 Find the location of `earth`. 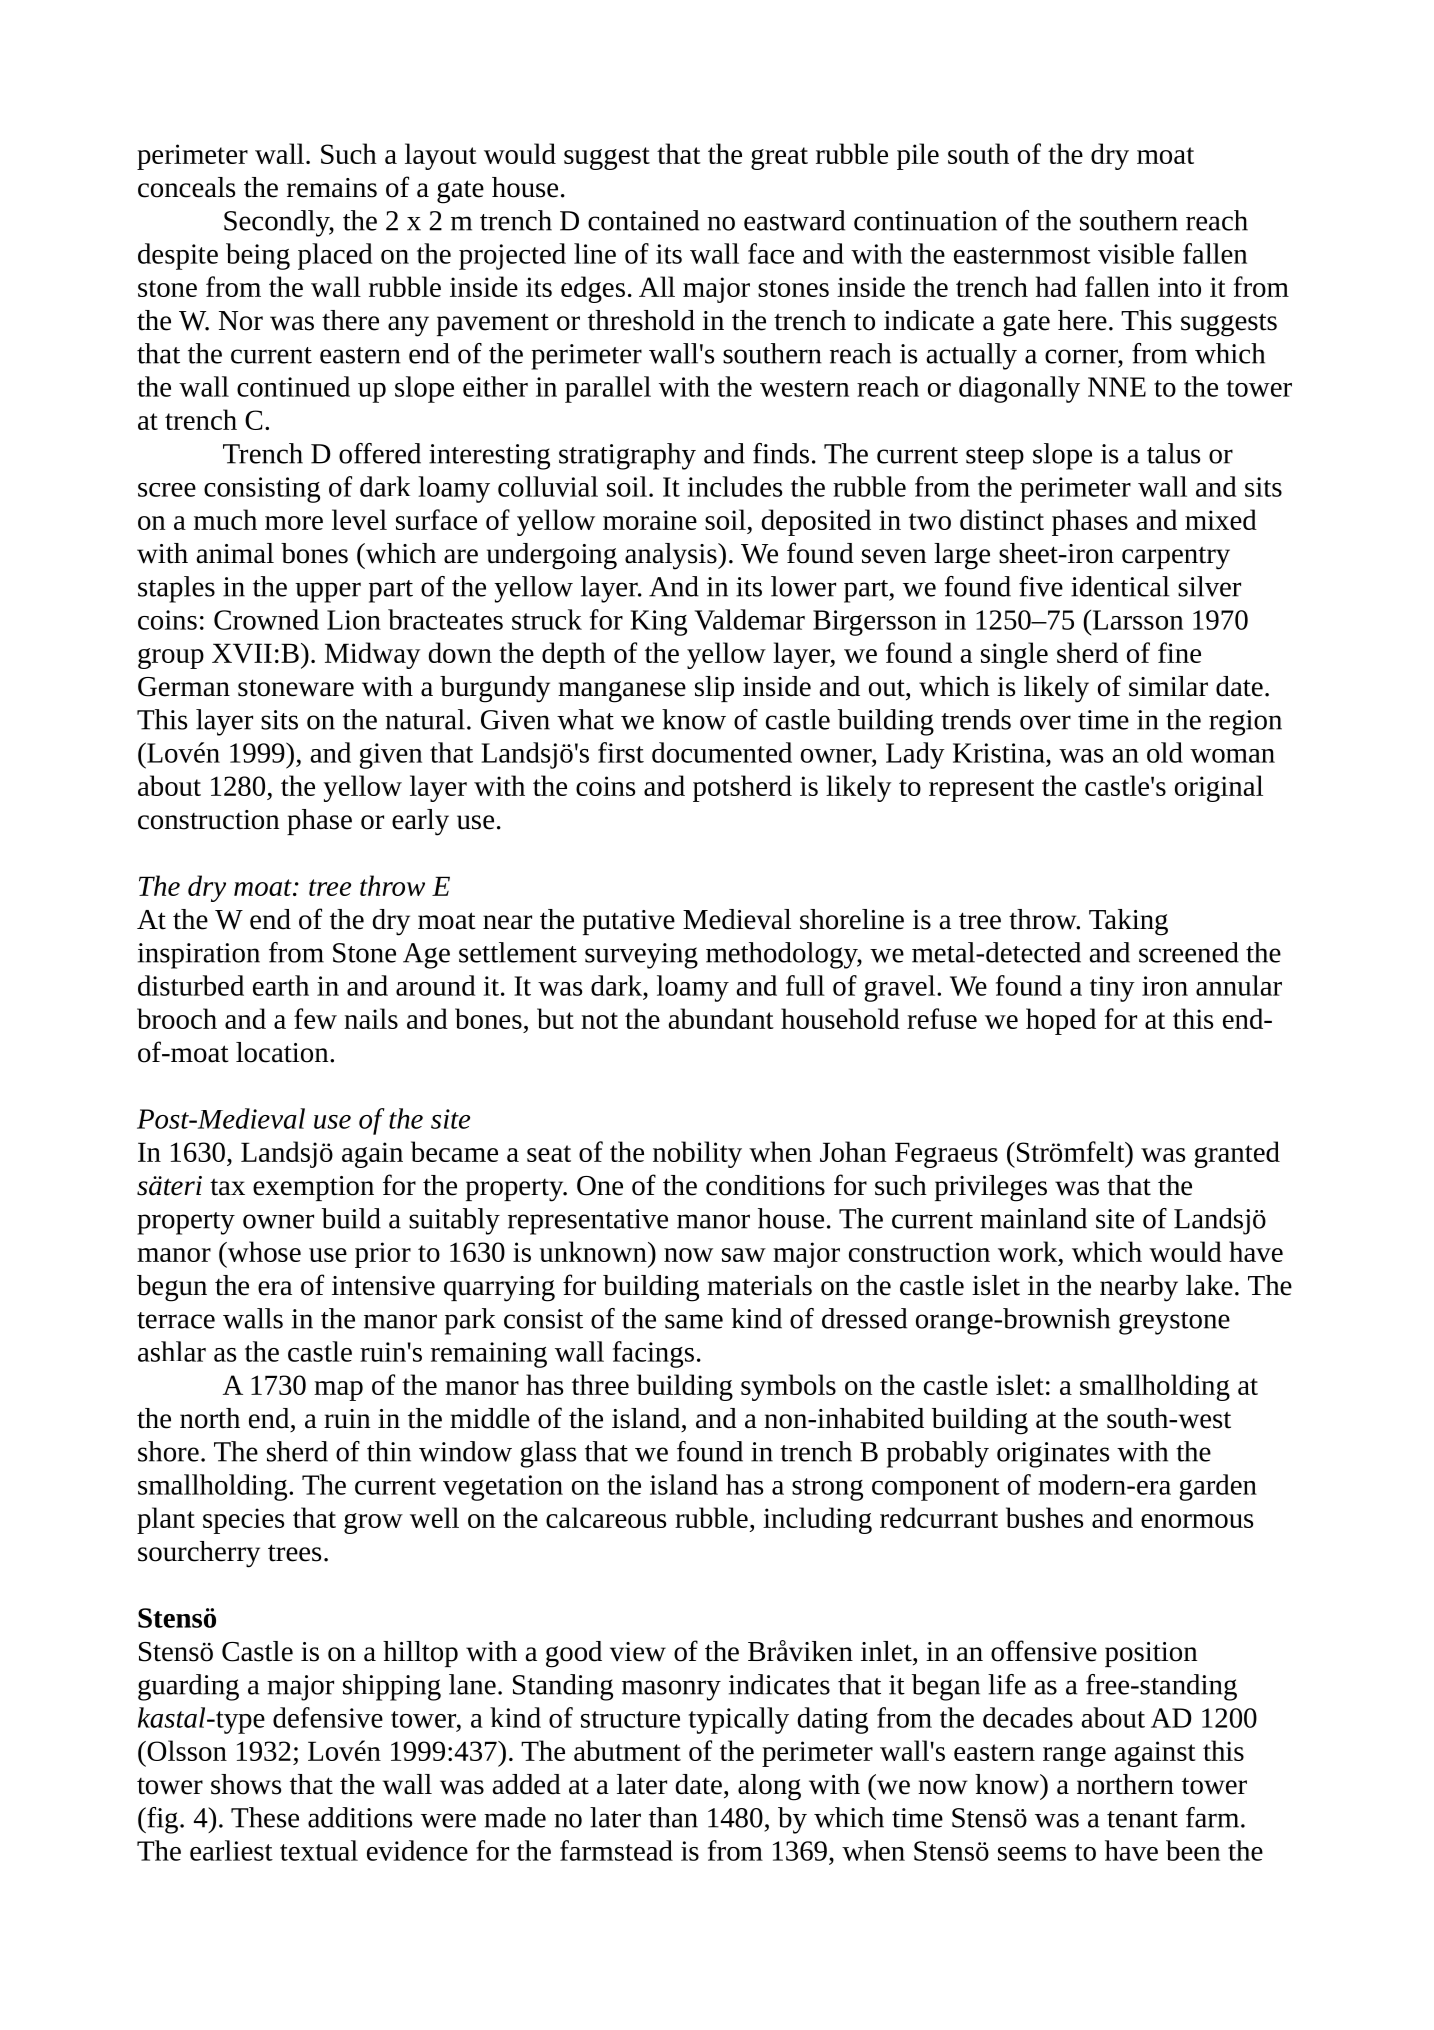

earth is located at coordinates (281, 985).
